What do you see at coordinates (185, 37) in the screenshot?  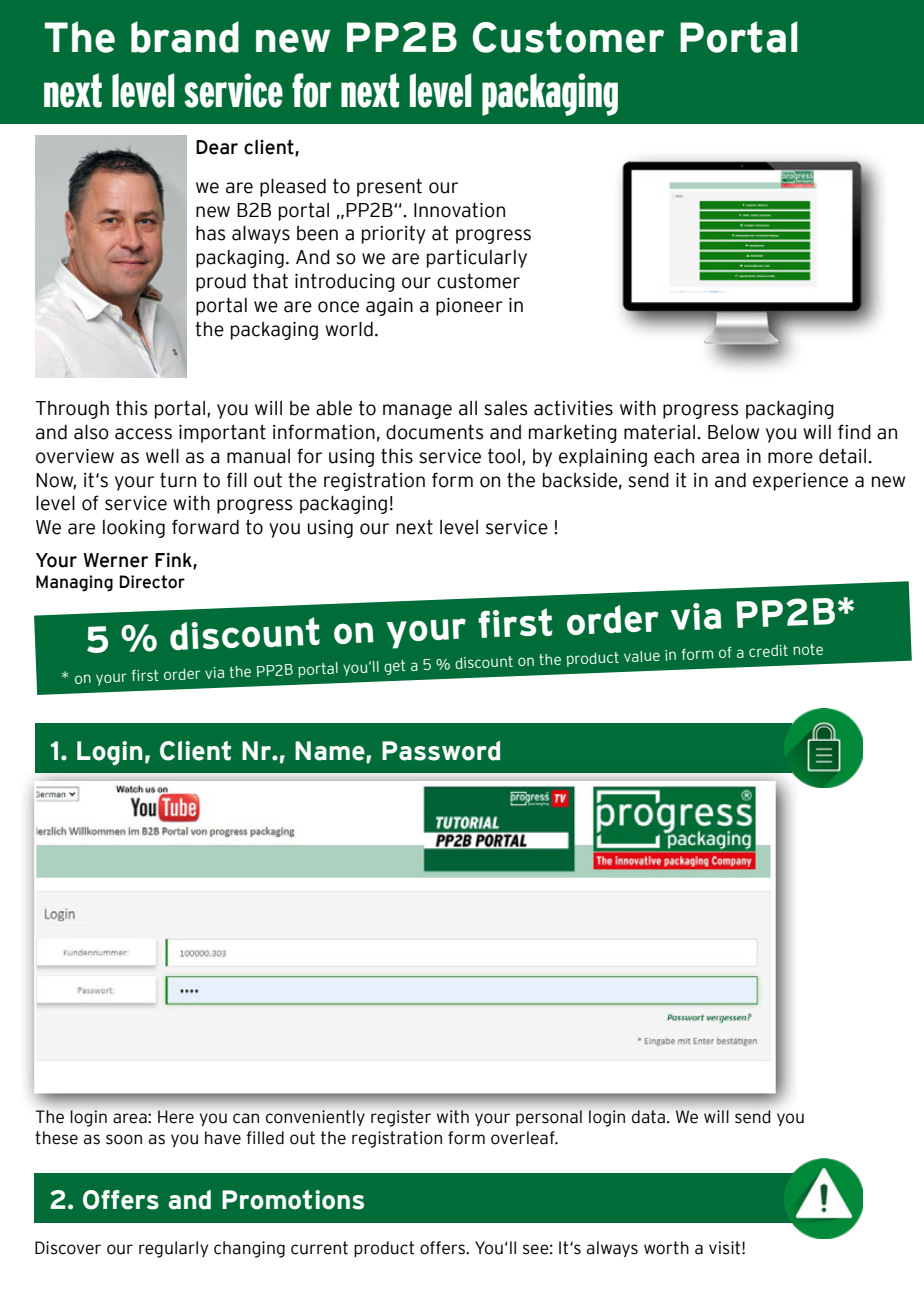 I see `brand` at bounding box center [185, 37].
